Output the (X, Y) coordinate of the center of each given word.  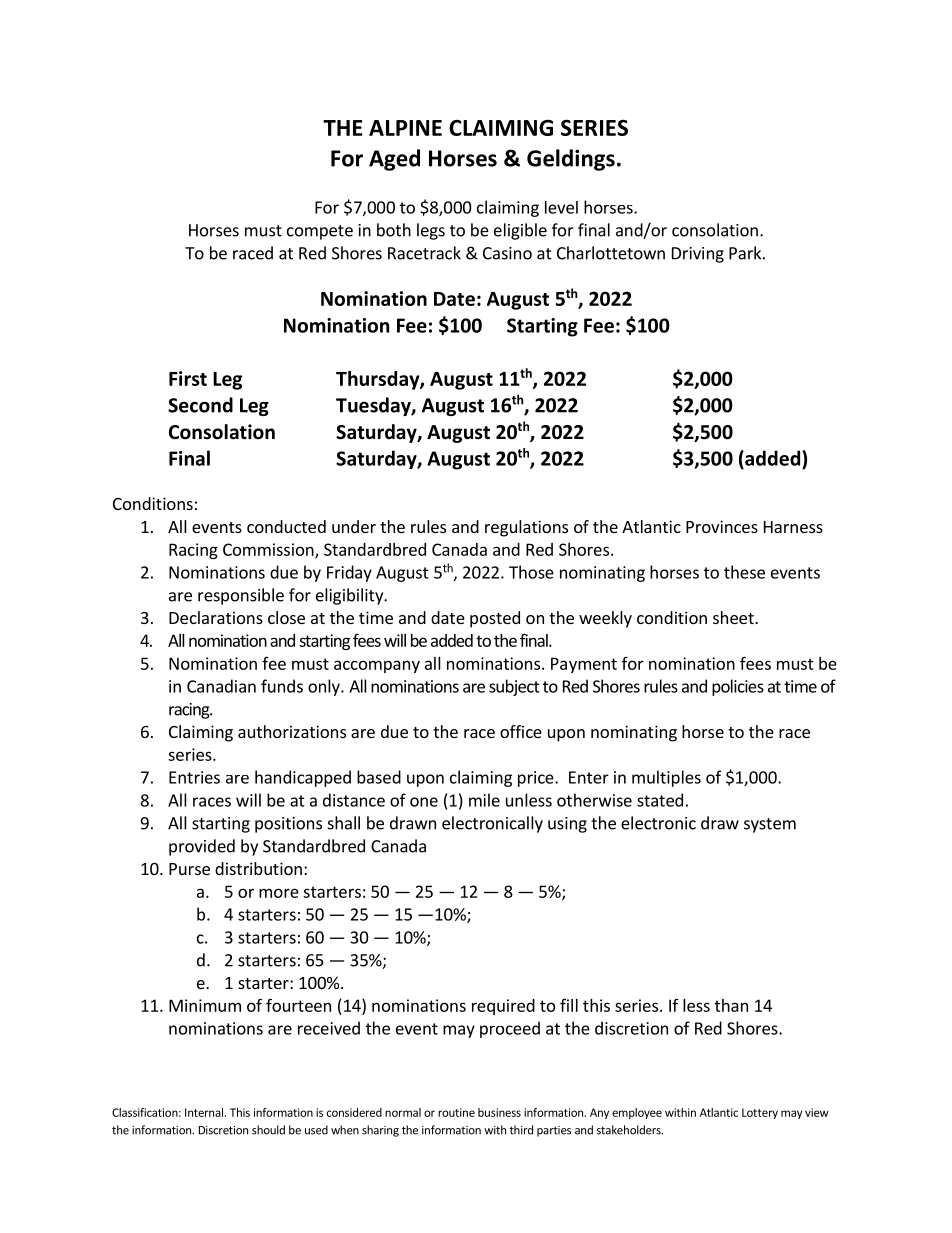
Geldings (571, 160)
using (567, 825)
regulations (526, 528)
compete (320, 232)
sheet (734, 617)
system (770, 825)
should (268, 1130)
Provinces (722, 526)
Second (200, 405)
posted (495, 619)
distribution (258, 868)
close (286, 617)
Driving (698, 255)
